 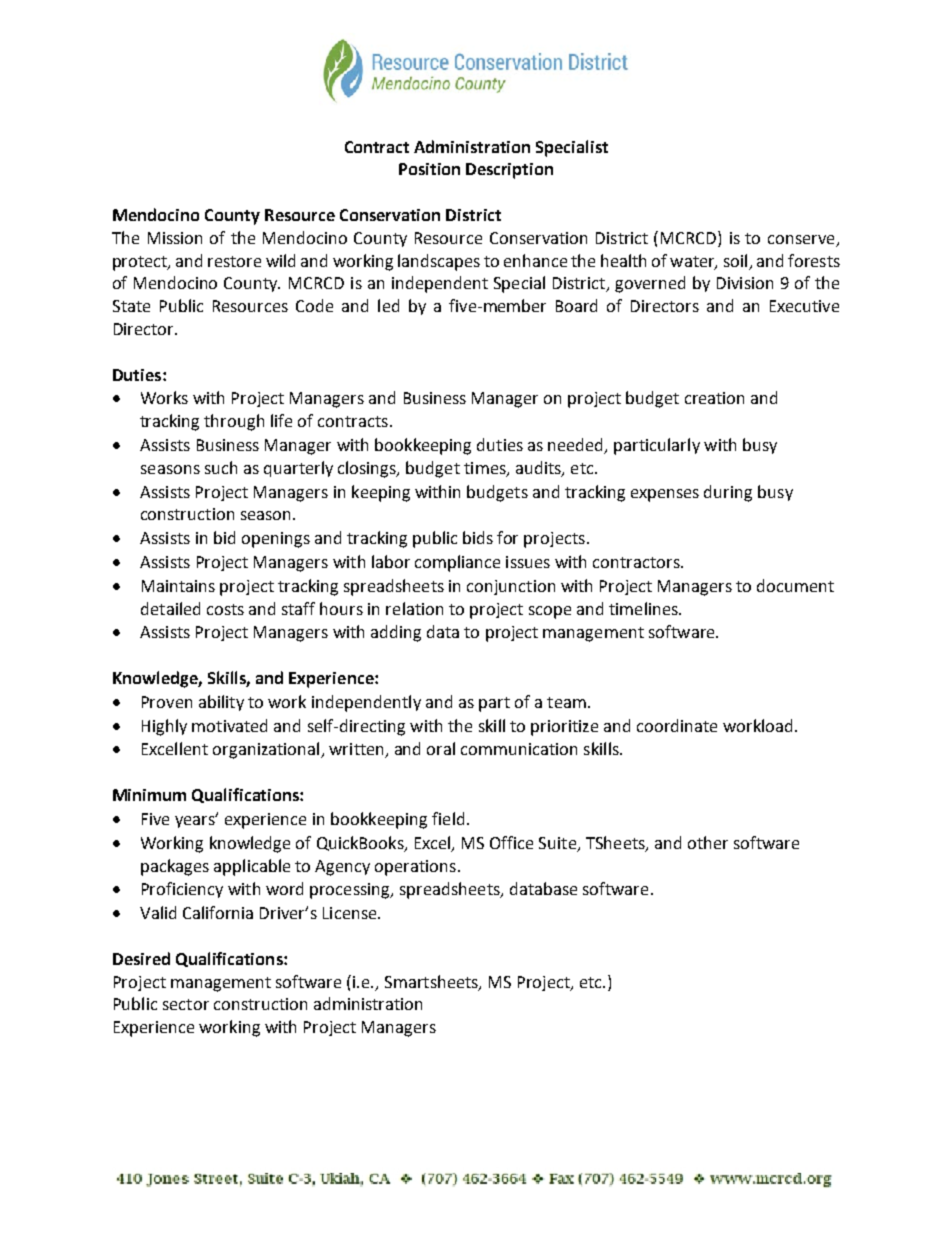 I want to click on Mission, so click(x=175, y=238).
